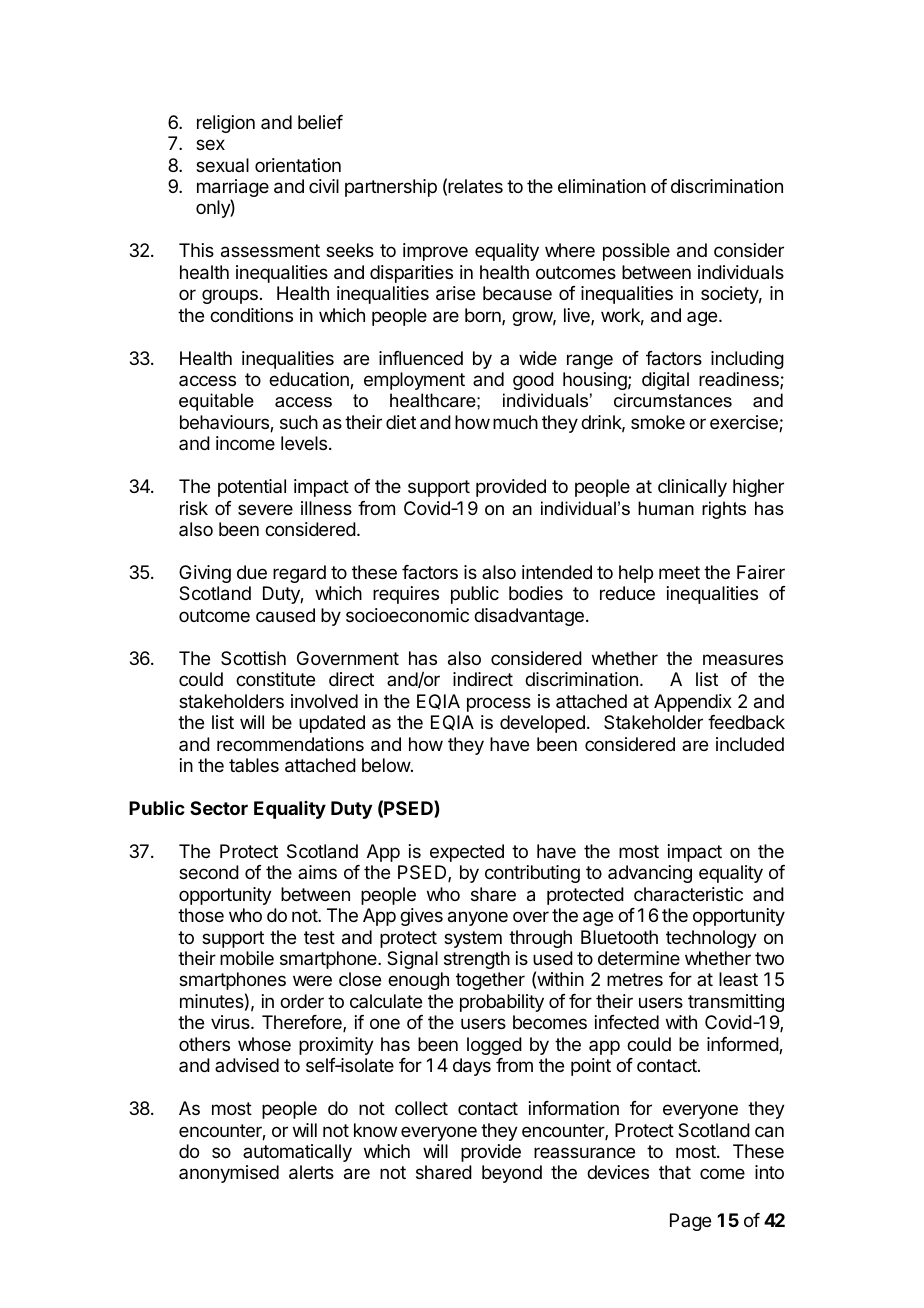  Describe the element at coordinates (515, 422) in the document. I see `much` at that location.
